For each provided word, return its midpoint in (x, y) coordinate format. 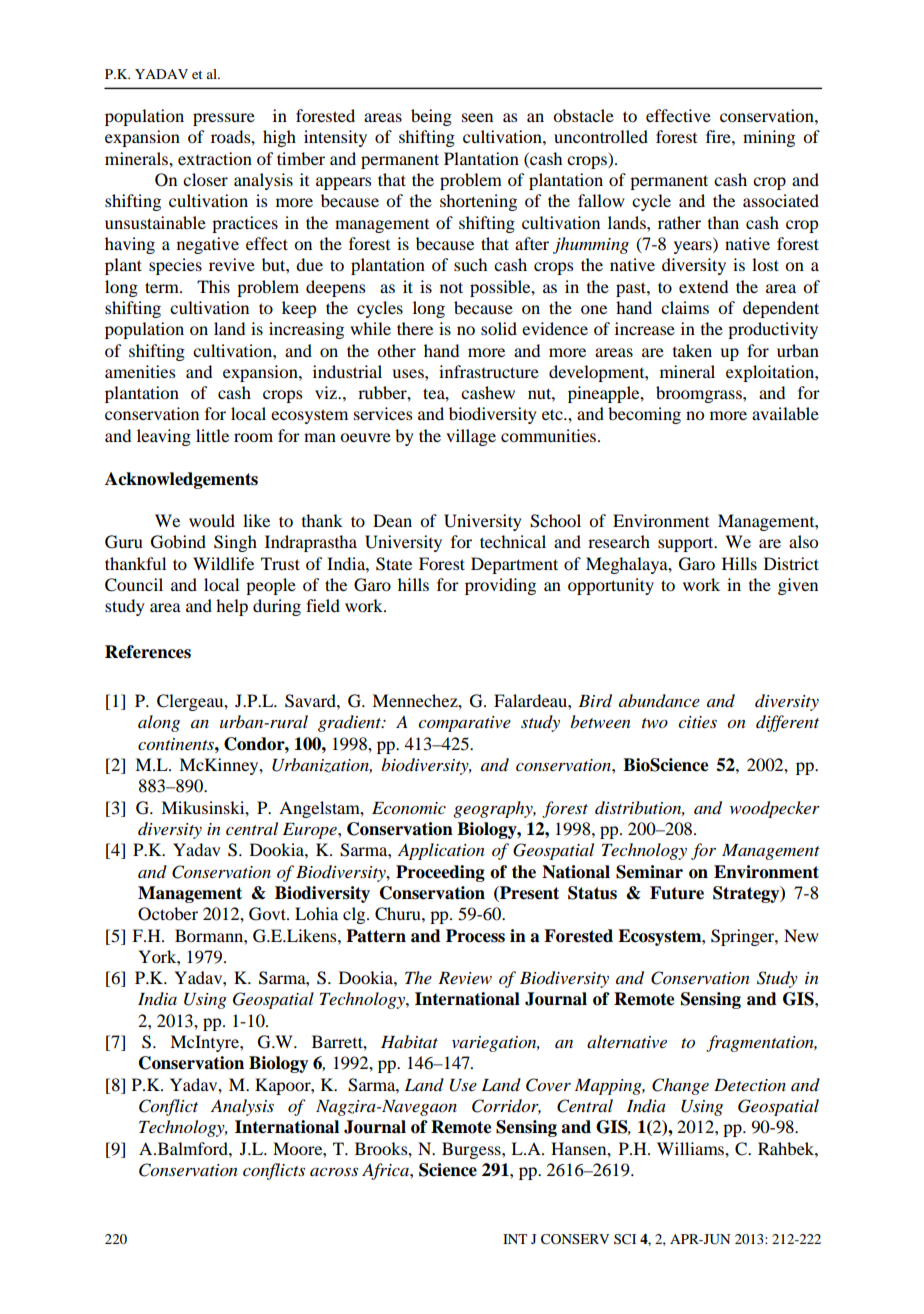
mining (769, 138)
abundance (659, 700)
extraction (215, 158)
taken (692, 350)
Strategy (747, 894)
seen (477, 117)
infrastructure (489, 371)
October (168, 914)
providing (500, 586)
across (334, 1172)
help (232, 607)
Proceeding (440, 873)
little (212, 435)
